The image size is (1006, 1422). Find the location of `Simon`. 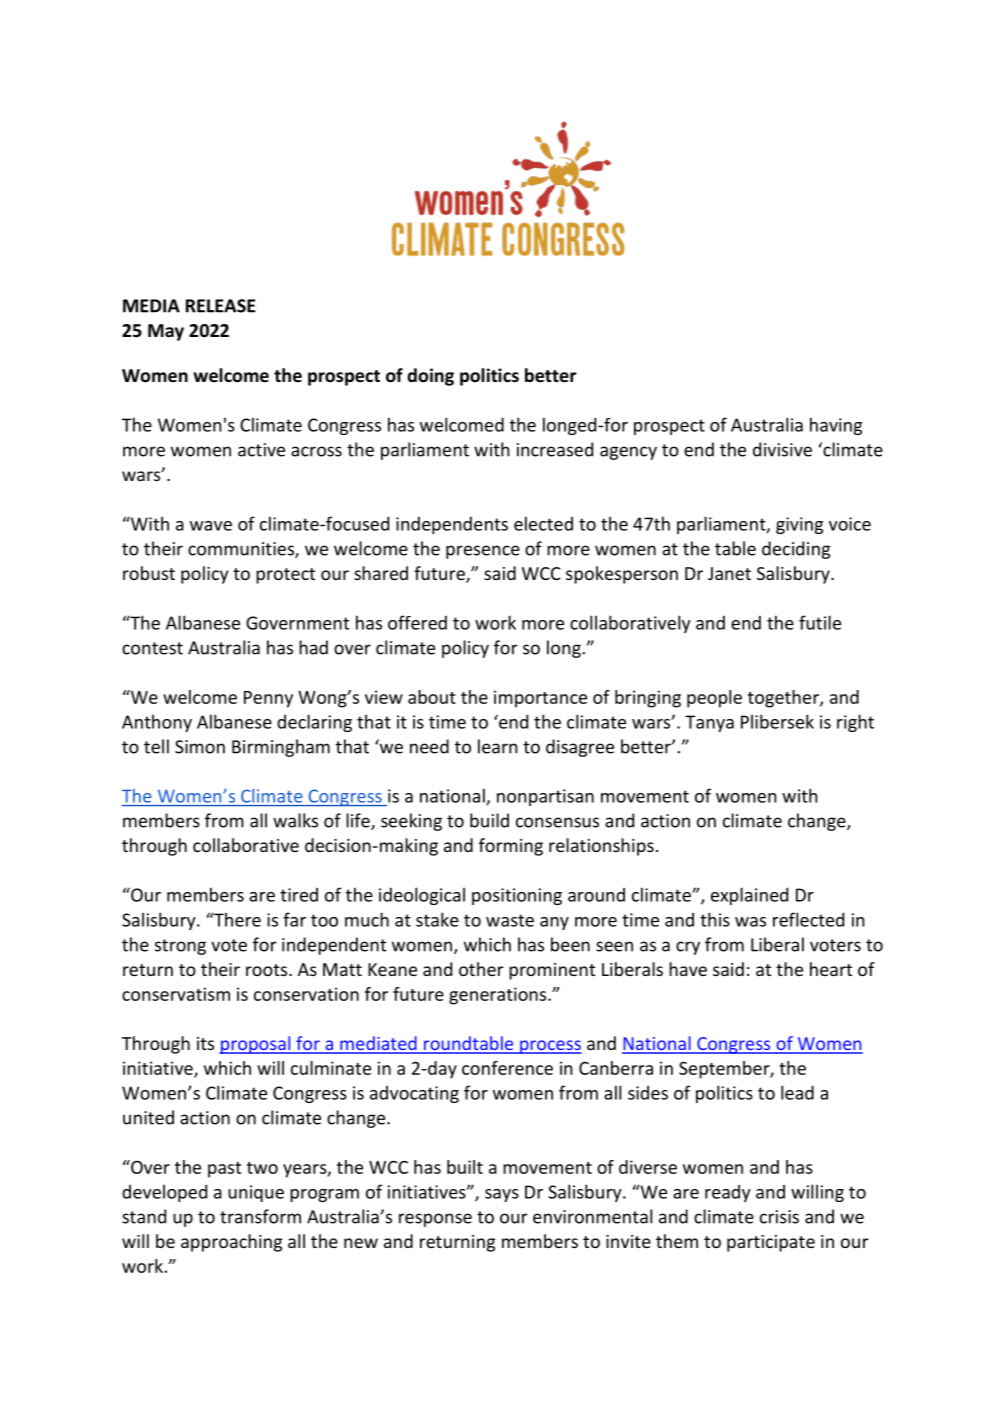

Simon is located at coordinates (200, 747).
